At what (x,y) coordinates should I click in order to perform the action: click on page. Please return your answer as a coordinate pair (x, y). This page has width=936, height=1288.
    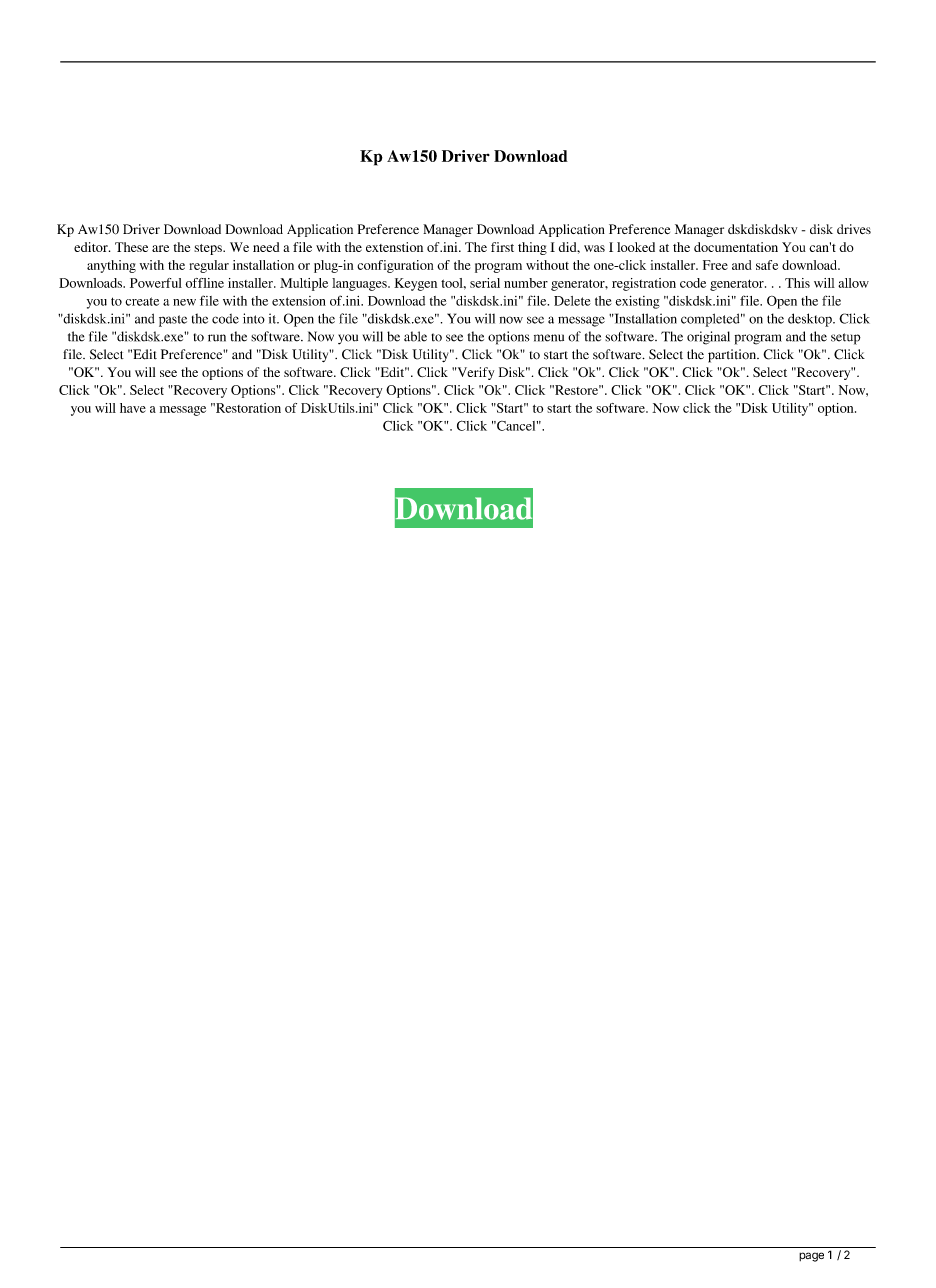
    Looking at the image, I should click on (811, 1257).
